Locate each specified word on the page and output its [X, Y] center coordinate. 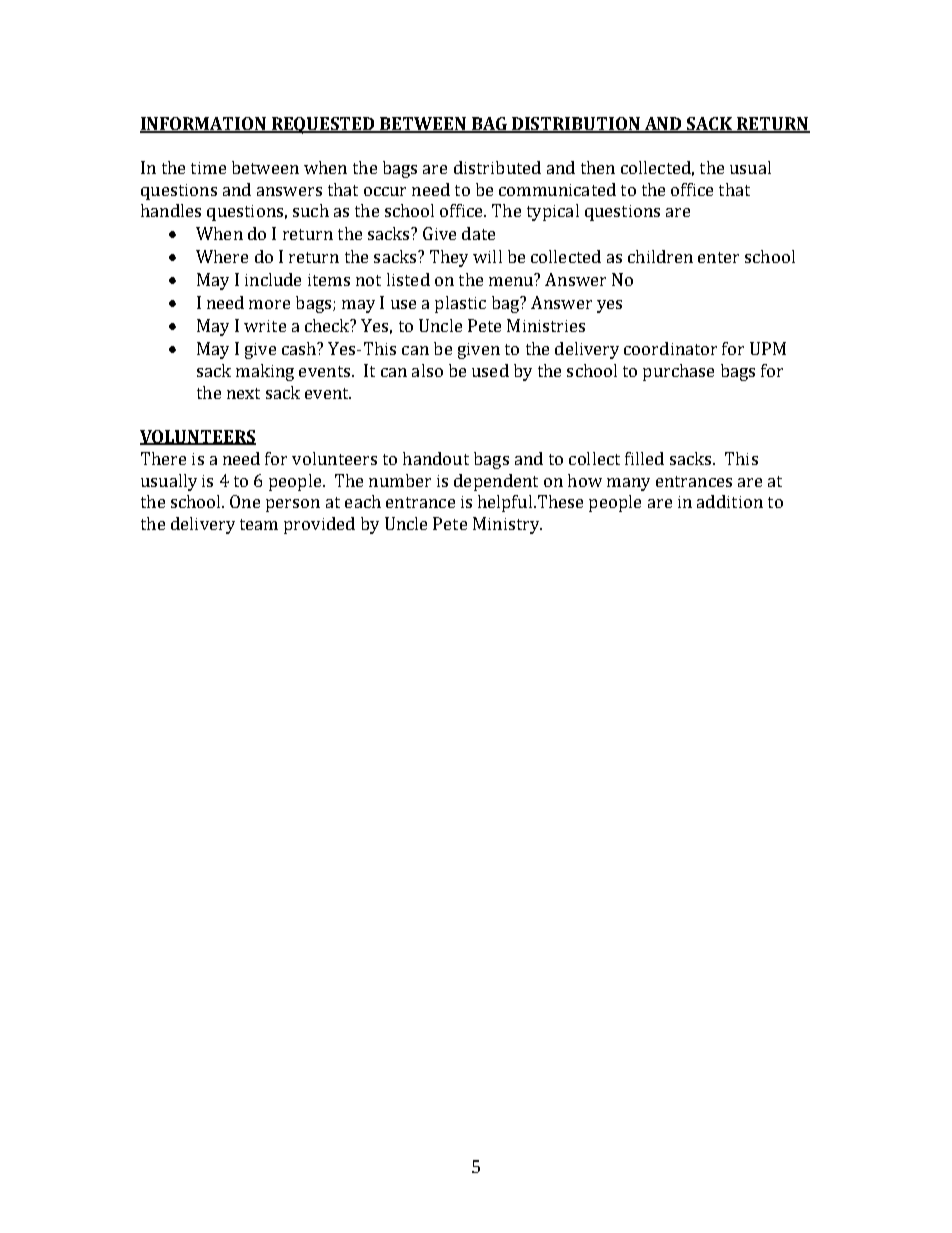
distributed [497, 167]
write [265, 326]
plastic [460, 304]
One [245, 501]
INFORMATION [204, 124]
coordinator [670, 348]
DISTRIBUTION [576, 124]
